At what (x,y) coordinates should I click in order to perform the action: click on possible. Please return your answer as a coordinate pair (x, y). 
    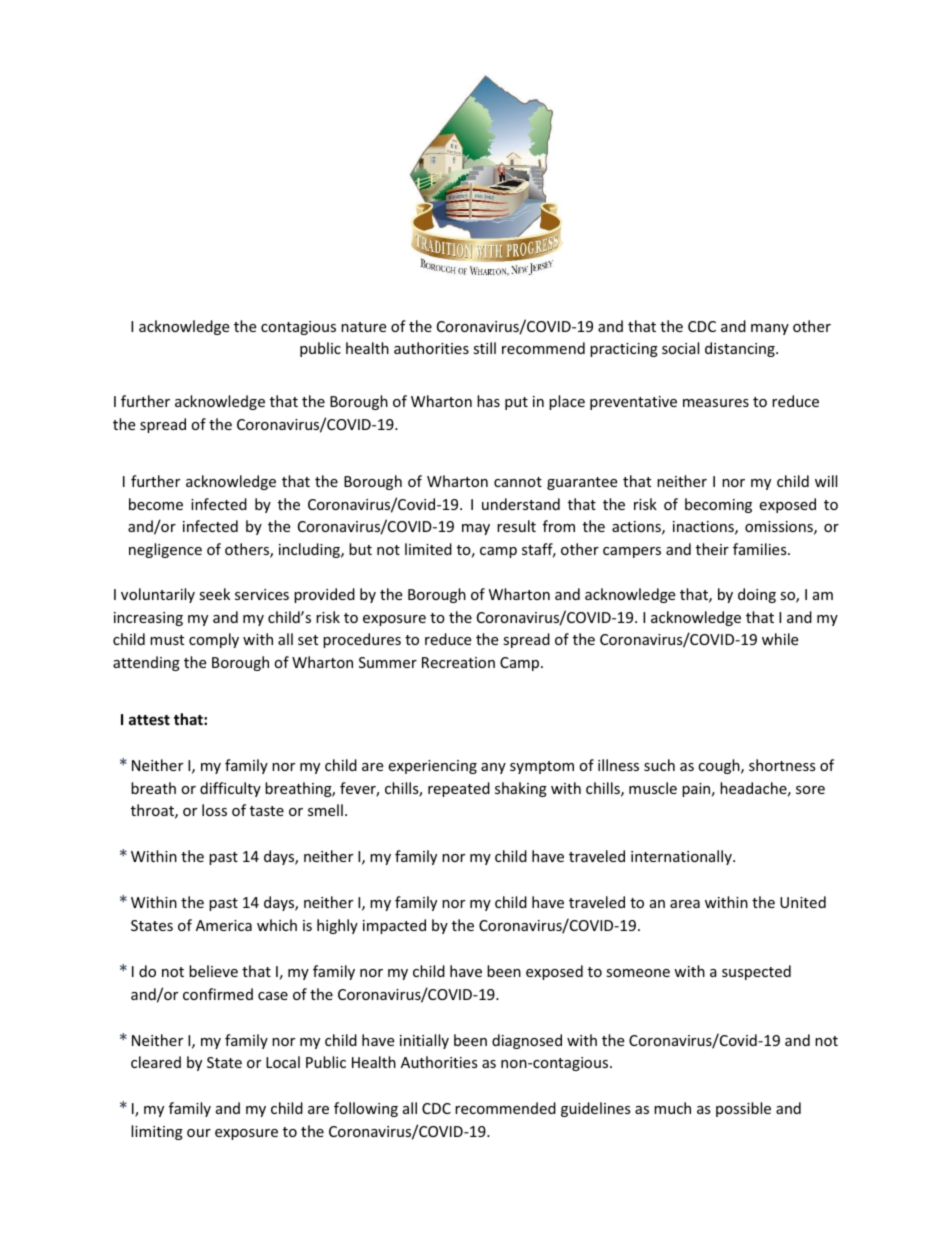
    Looking at the image, I should click on (743, 1109).
